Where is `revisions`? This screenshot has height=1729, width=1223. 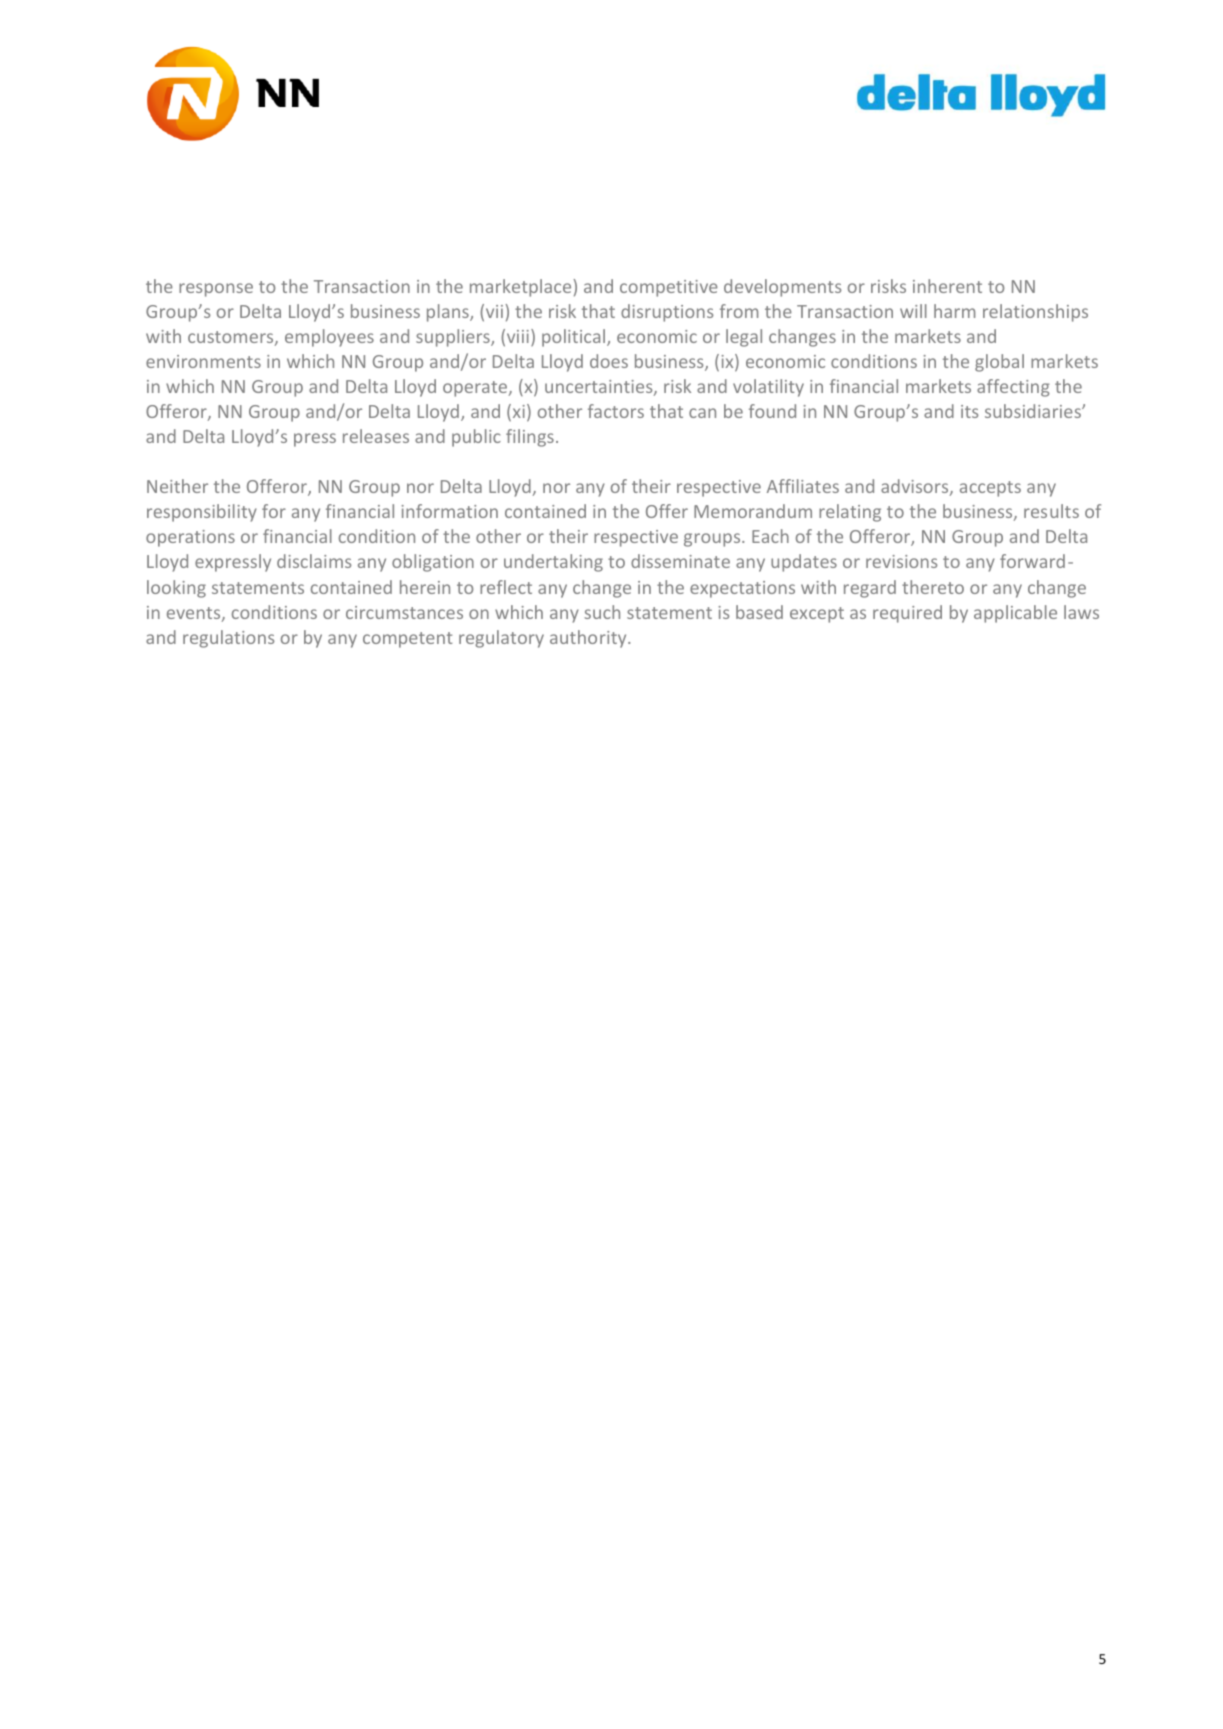 revisions is located at coordinates (901, 561).
